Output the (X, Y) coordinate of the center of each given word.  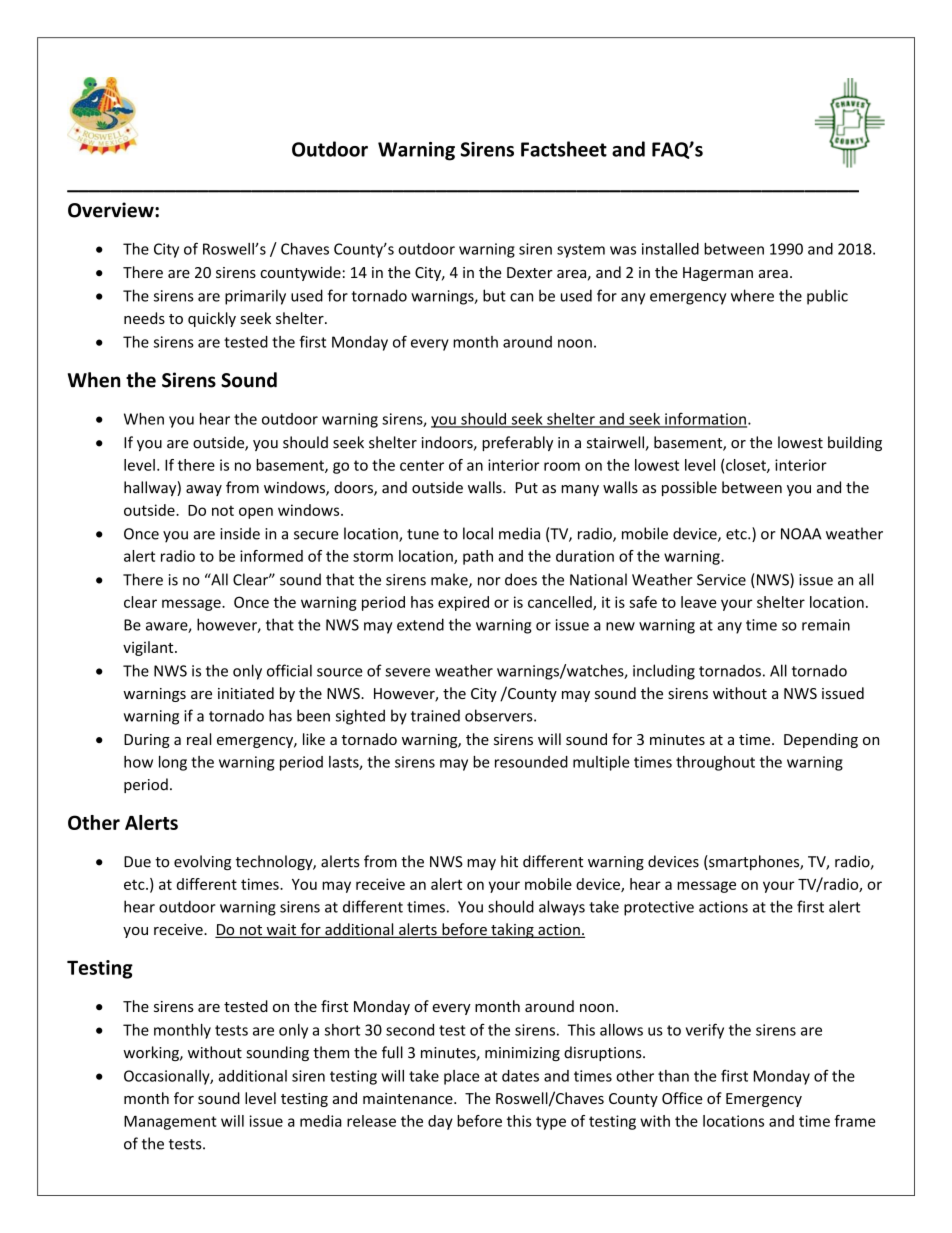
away (204, 490)
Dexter (530, 272)
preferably (517, 443)
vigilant (149, 648)
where (752, 295)
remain (826, 625)
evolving (202, 862)
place (461, 1077)
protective (659, 908)
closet (747, 466)
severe (407, 672)
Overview (112, 210)
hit (509, 861)
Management (170, 1122)
